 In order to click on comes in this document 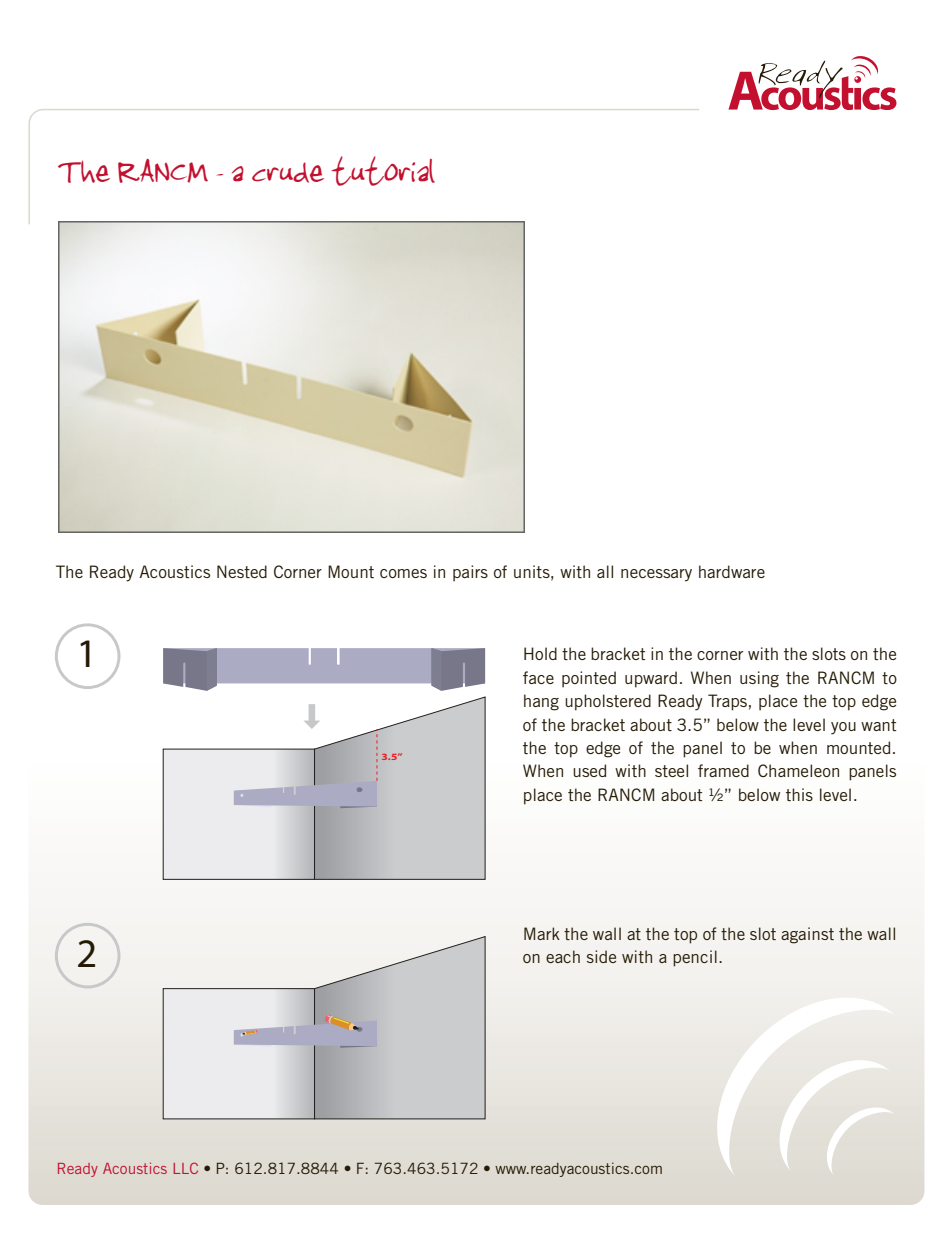, I will do `click(403, 573)`.
